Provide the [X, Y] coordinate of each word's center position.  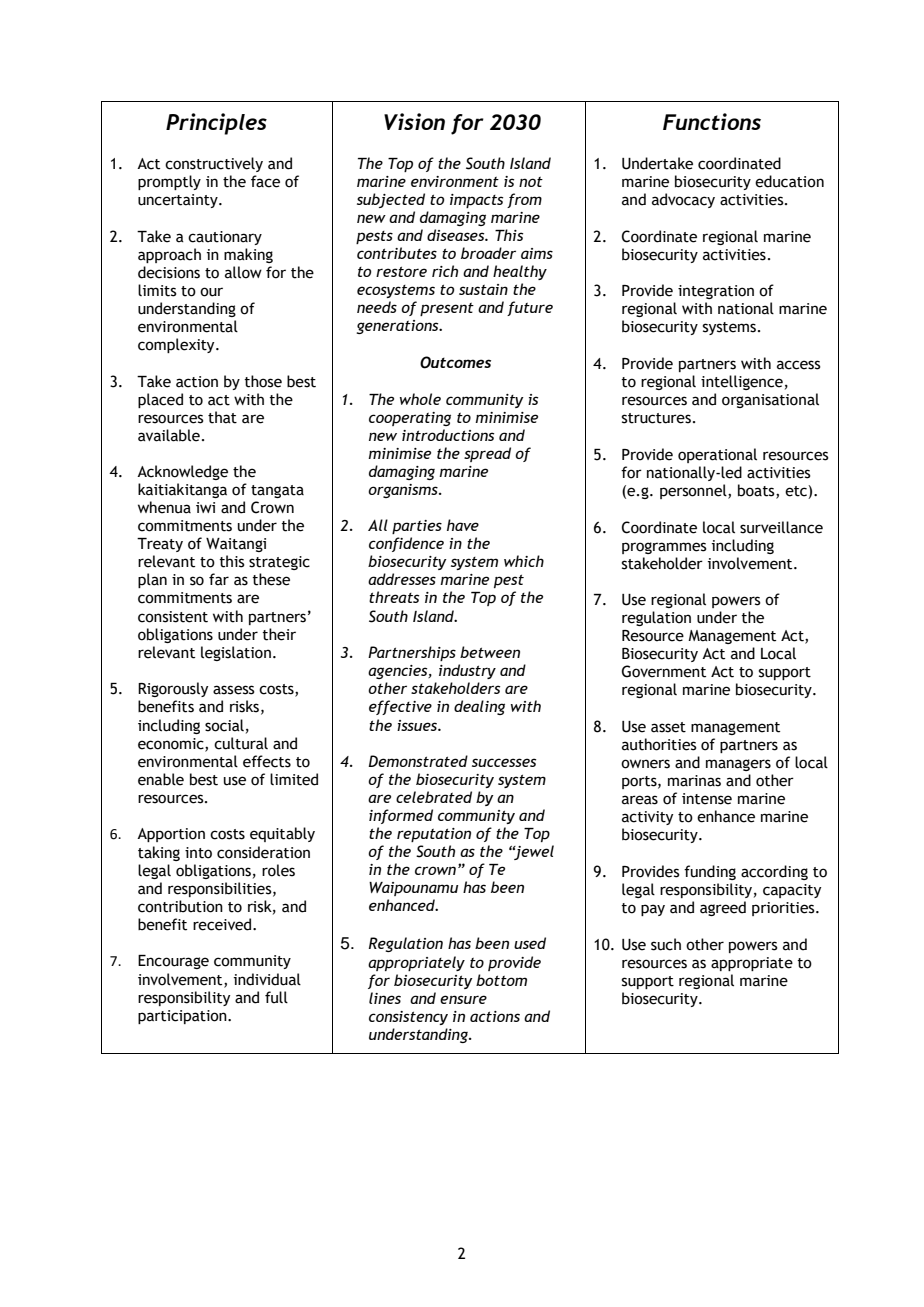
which [524, 561]
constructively [214, 164]
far [219, 579]
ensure [463, 999]
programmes [664, 548]
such [666, 944]
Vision [414, 121]
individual [267, 979]
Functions [712, 121]
